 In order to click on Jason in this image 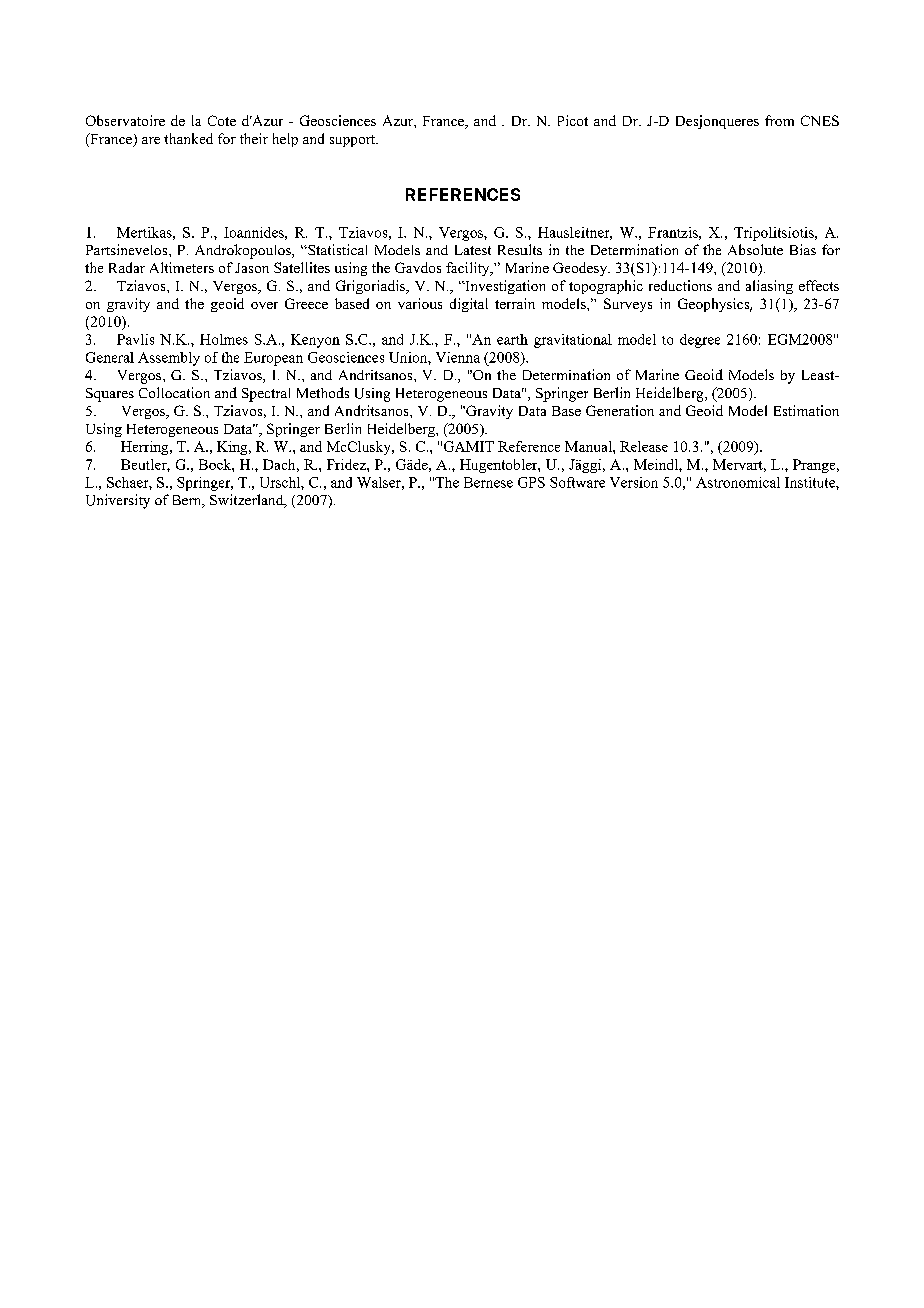, I will do `click(252, 268)`.
